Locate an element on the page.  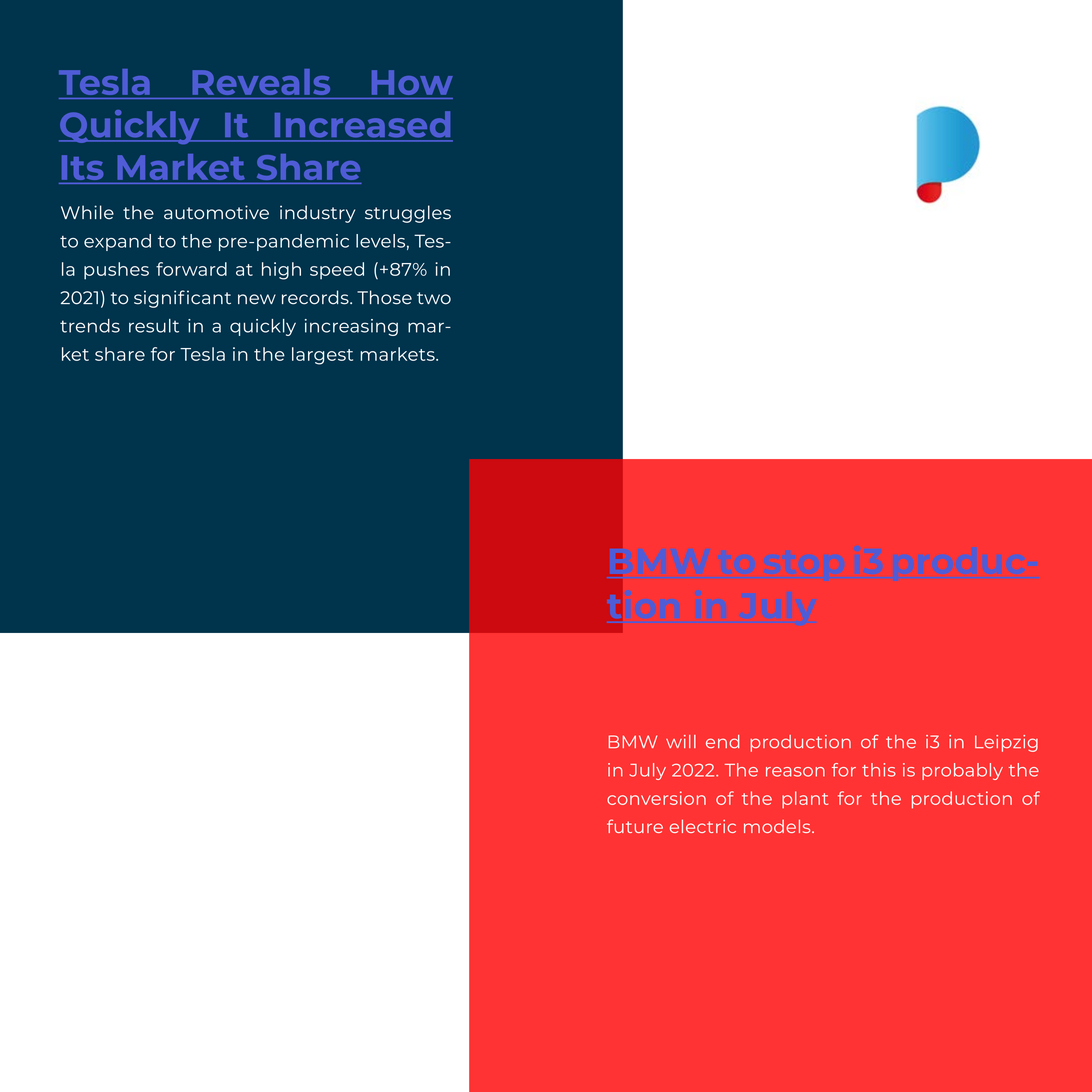
Leipzig is located at coordinates (1006, 743).
